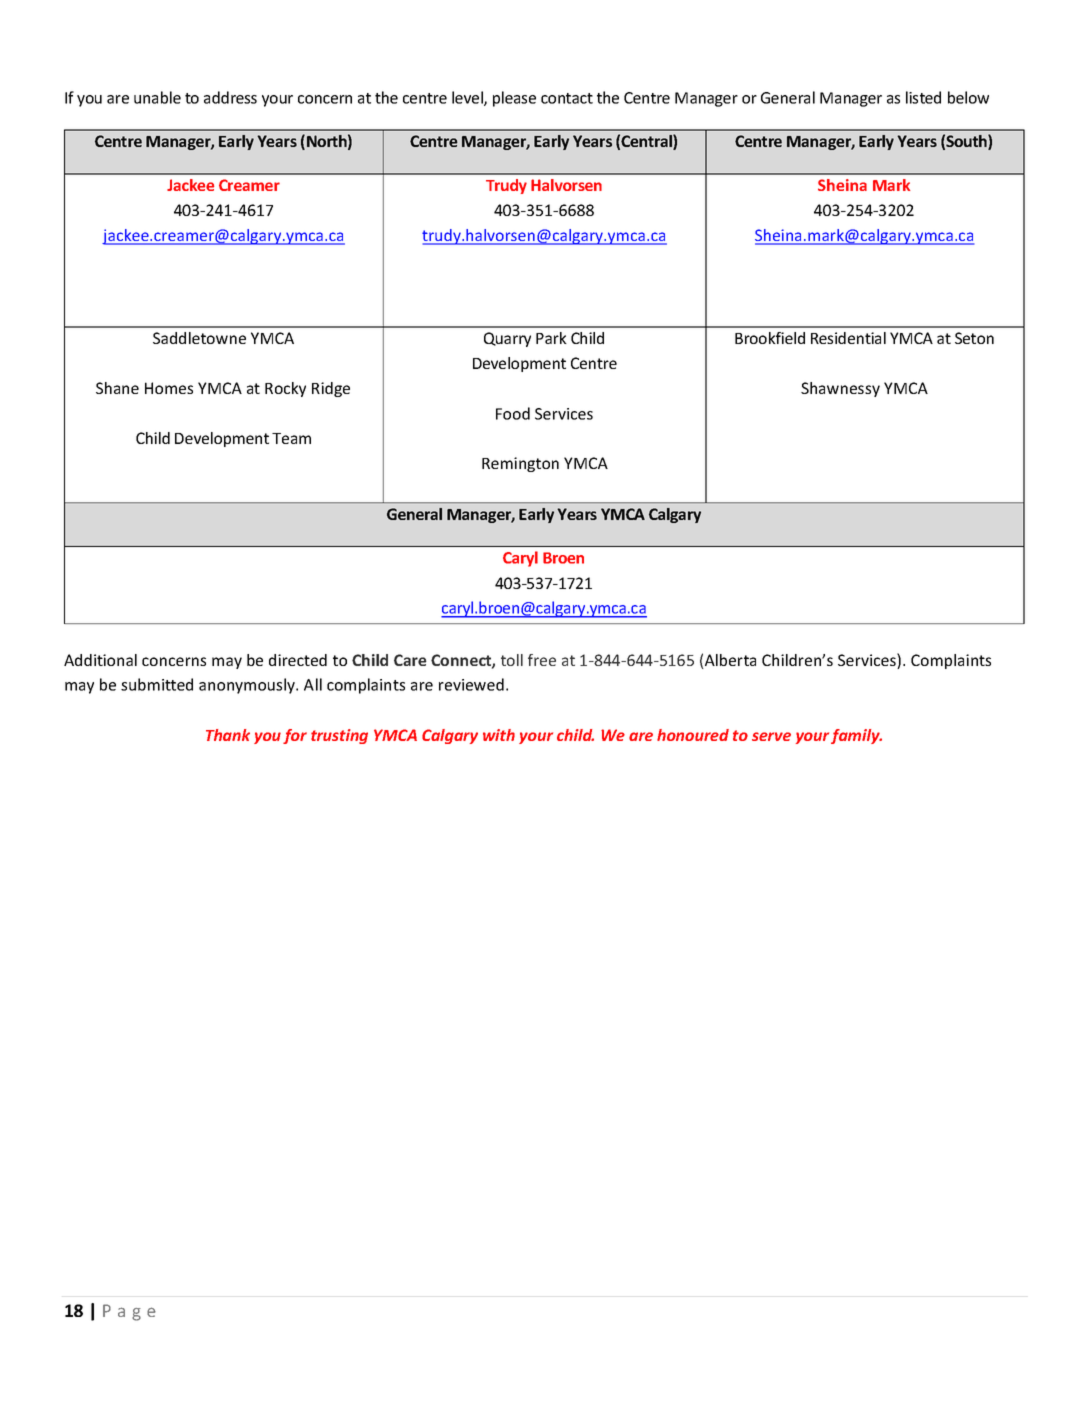 Image resolution: width=1089 pixels, height=1409 pixels. Describe the element at coordinates (551, 338) in the screenshot. I see `Park` at that location.
